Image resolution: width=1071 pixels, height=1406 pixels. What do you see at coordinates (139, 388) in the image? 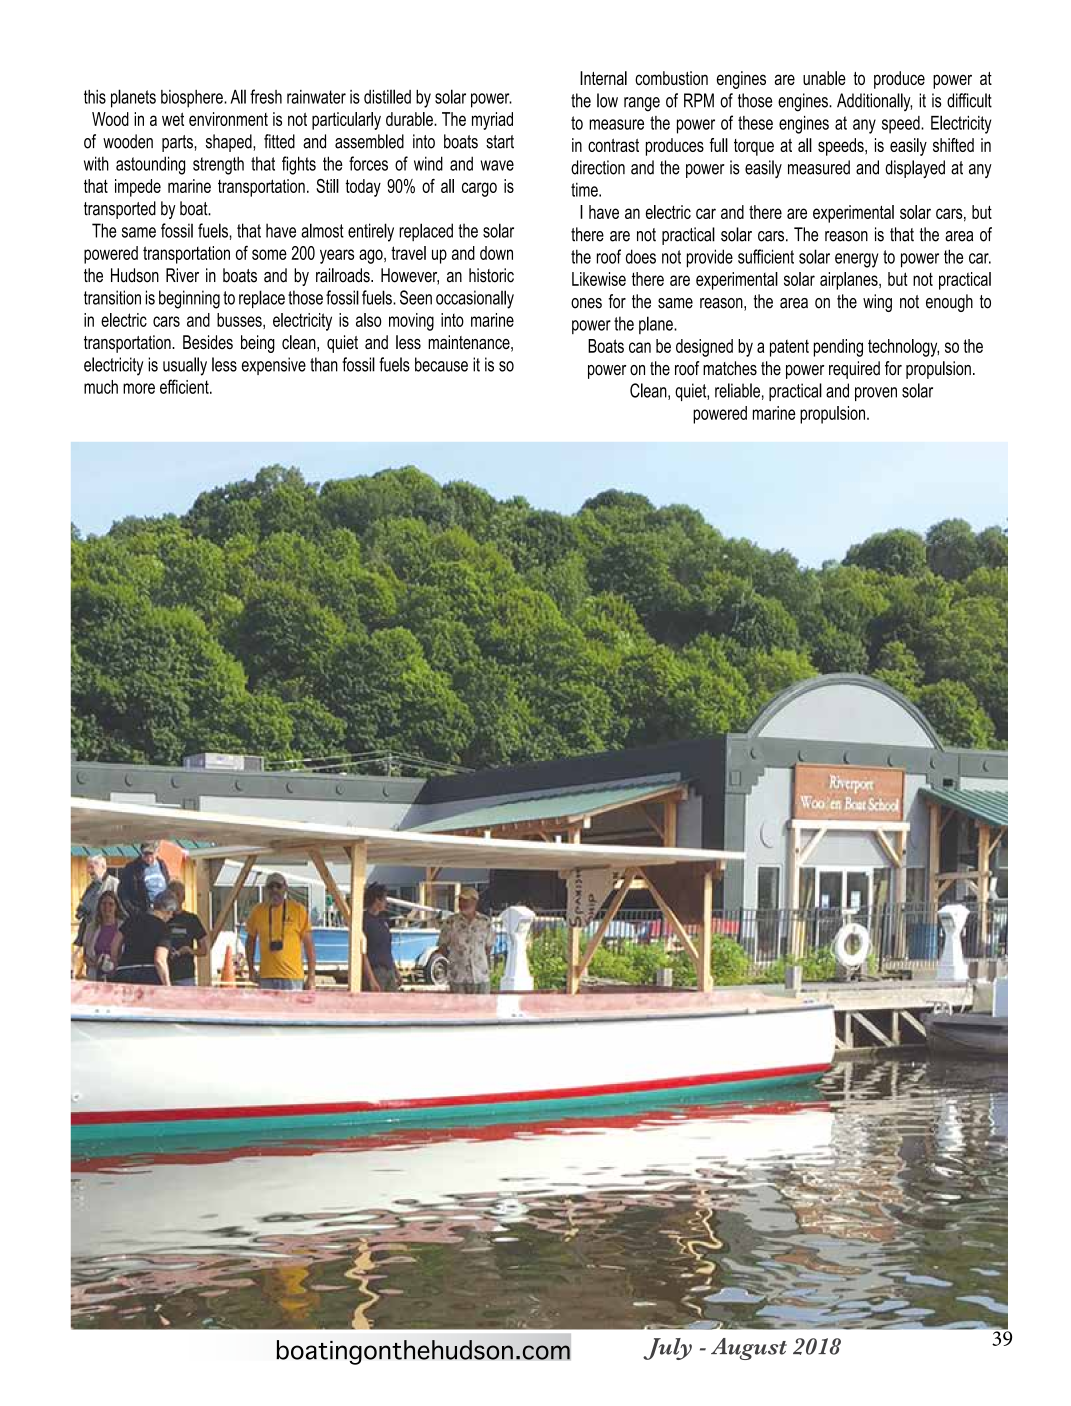
I see `more` at bounding box center [139, 388].
